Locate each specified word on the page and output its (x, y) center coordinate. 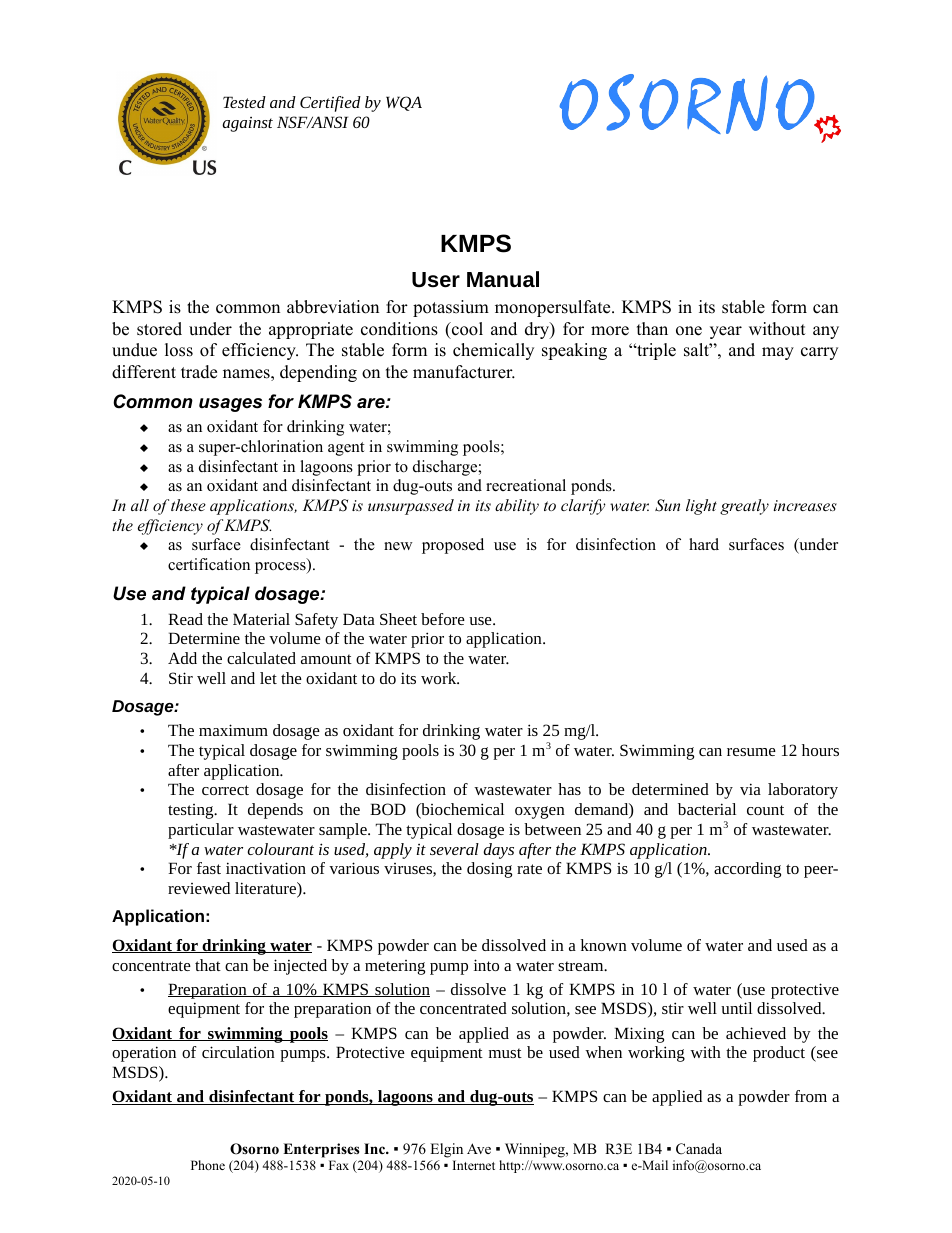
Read (185, 619)
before (443, 619)
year (726, 332)
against (247, 124)
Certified (330, 104)
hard (704, 544)
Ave (479, 1148)
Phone (208, 1165)
